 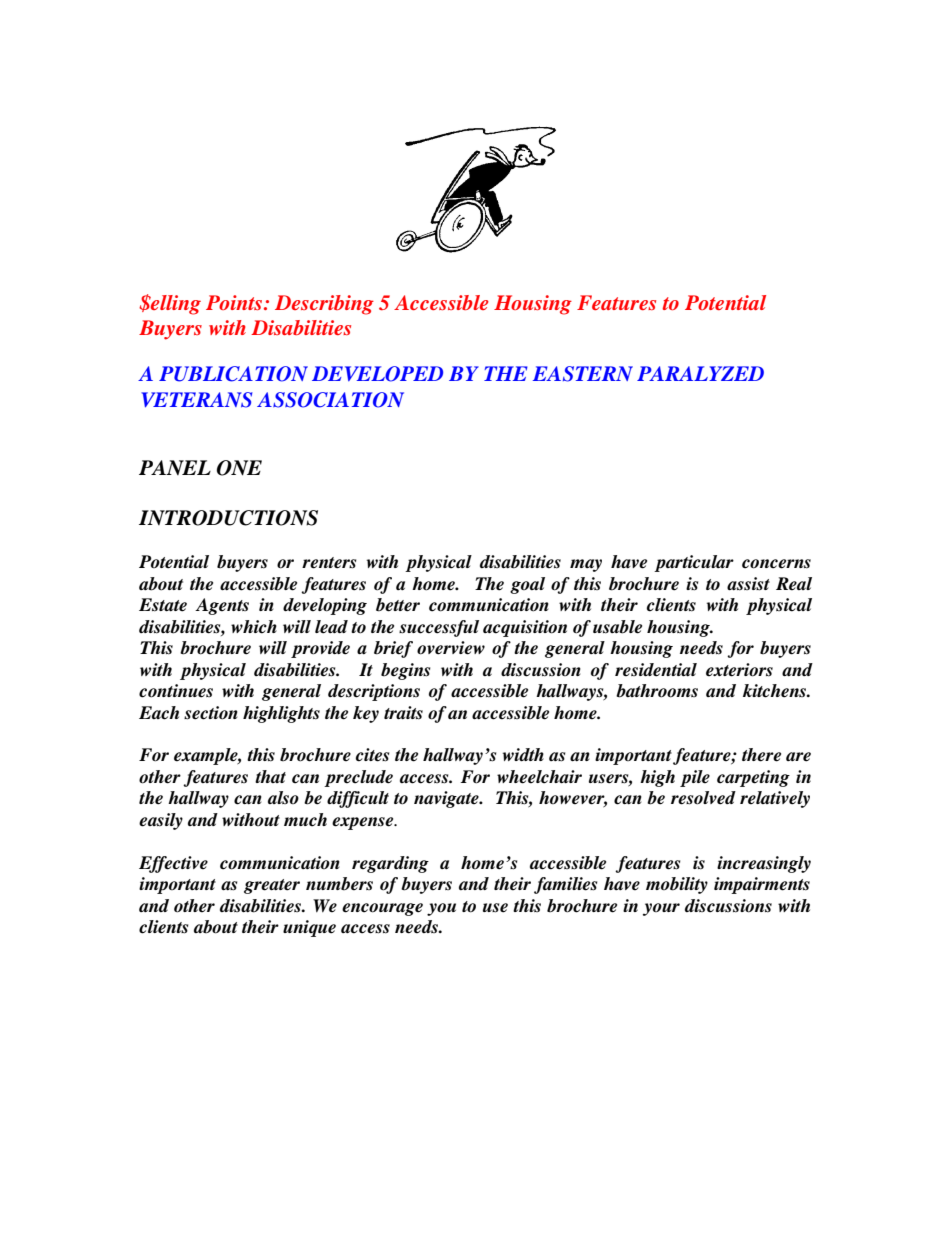 I want to click on your, so click(x=661, y=909).
